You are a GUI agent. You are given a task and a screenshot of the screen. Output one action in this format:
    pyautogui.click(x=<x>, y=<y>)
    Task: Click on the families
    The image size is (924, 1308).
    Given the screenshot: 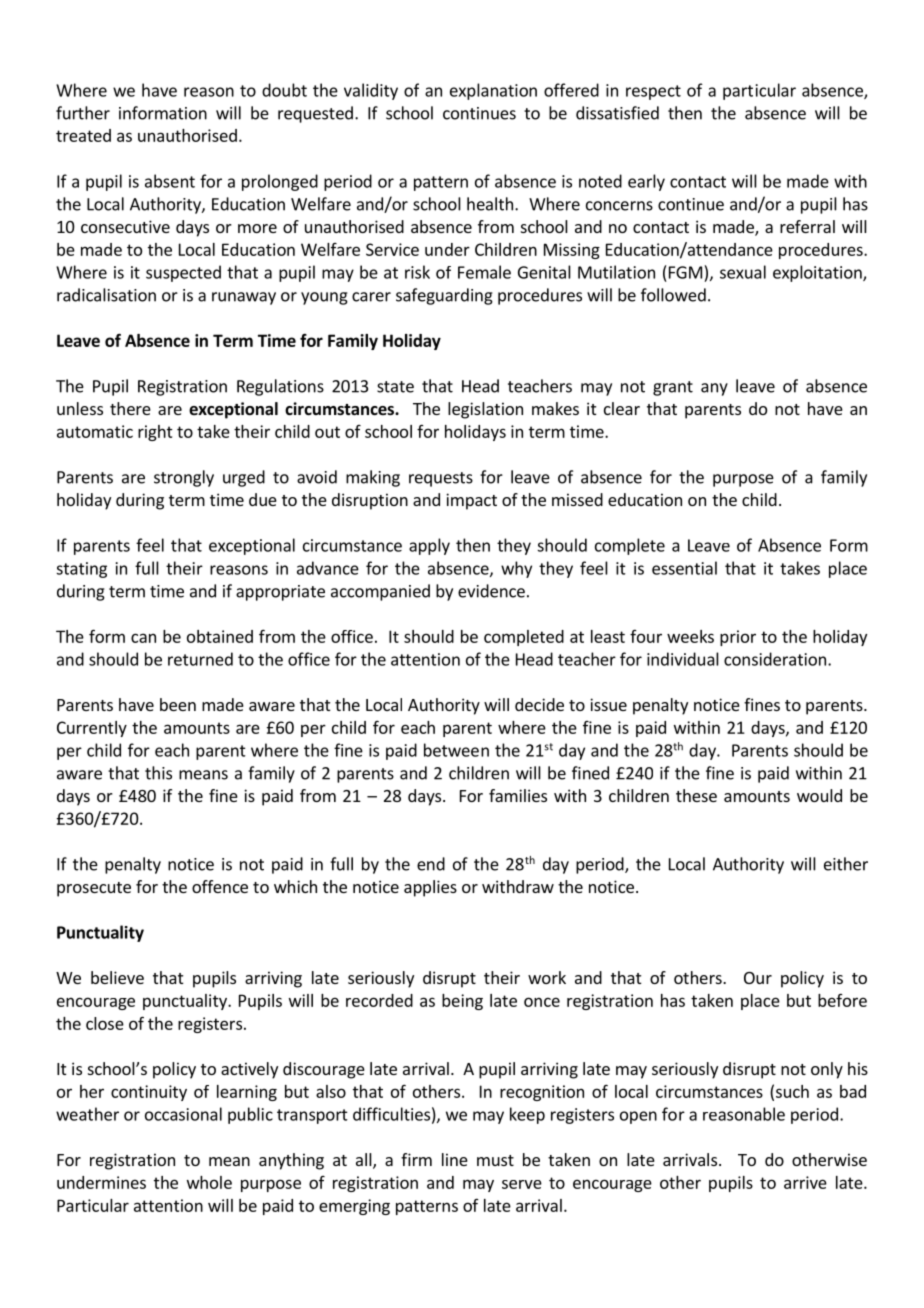 What is the action you would take?
    pyautogui.click(x=518, y=795)
